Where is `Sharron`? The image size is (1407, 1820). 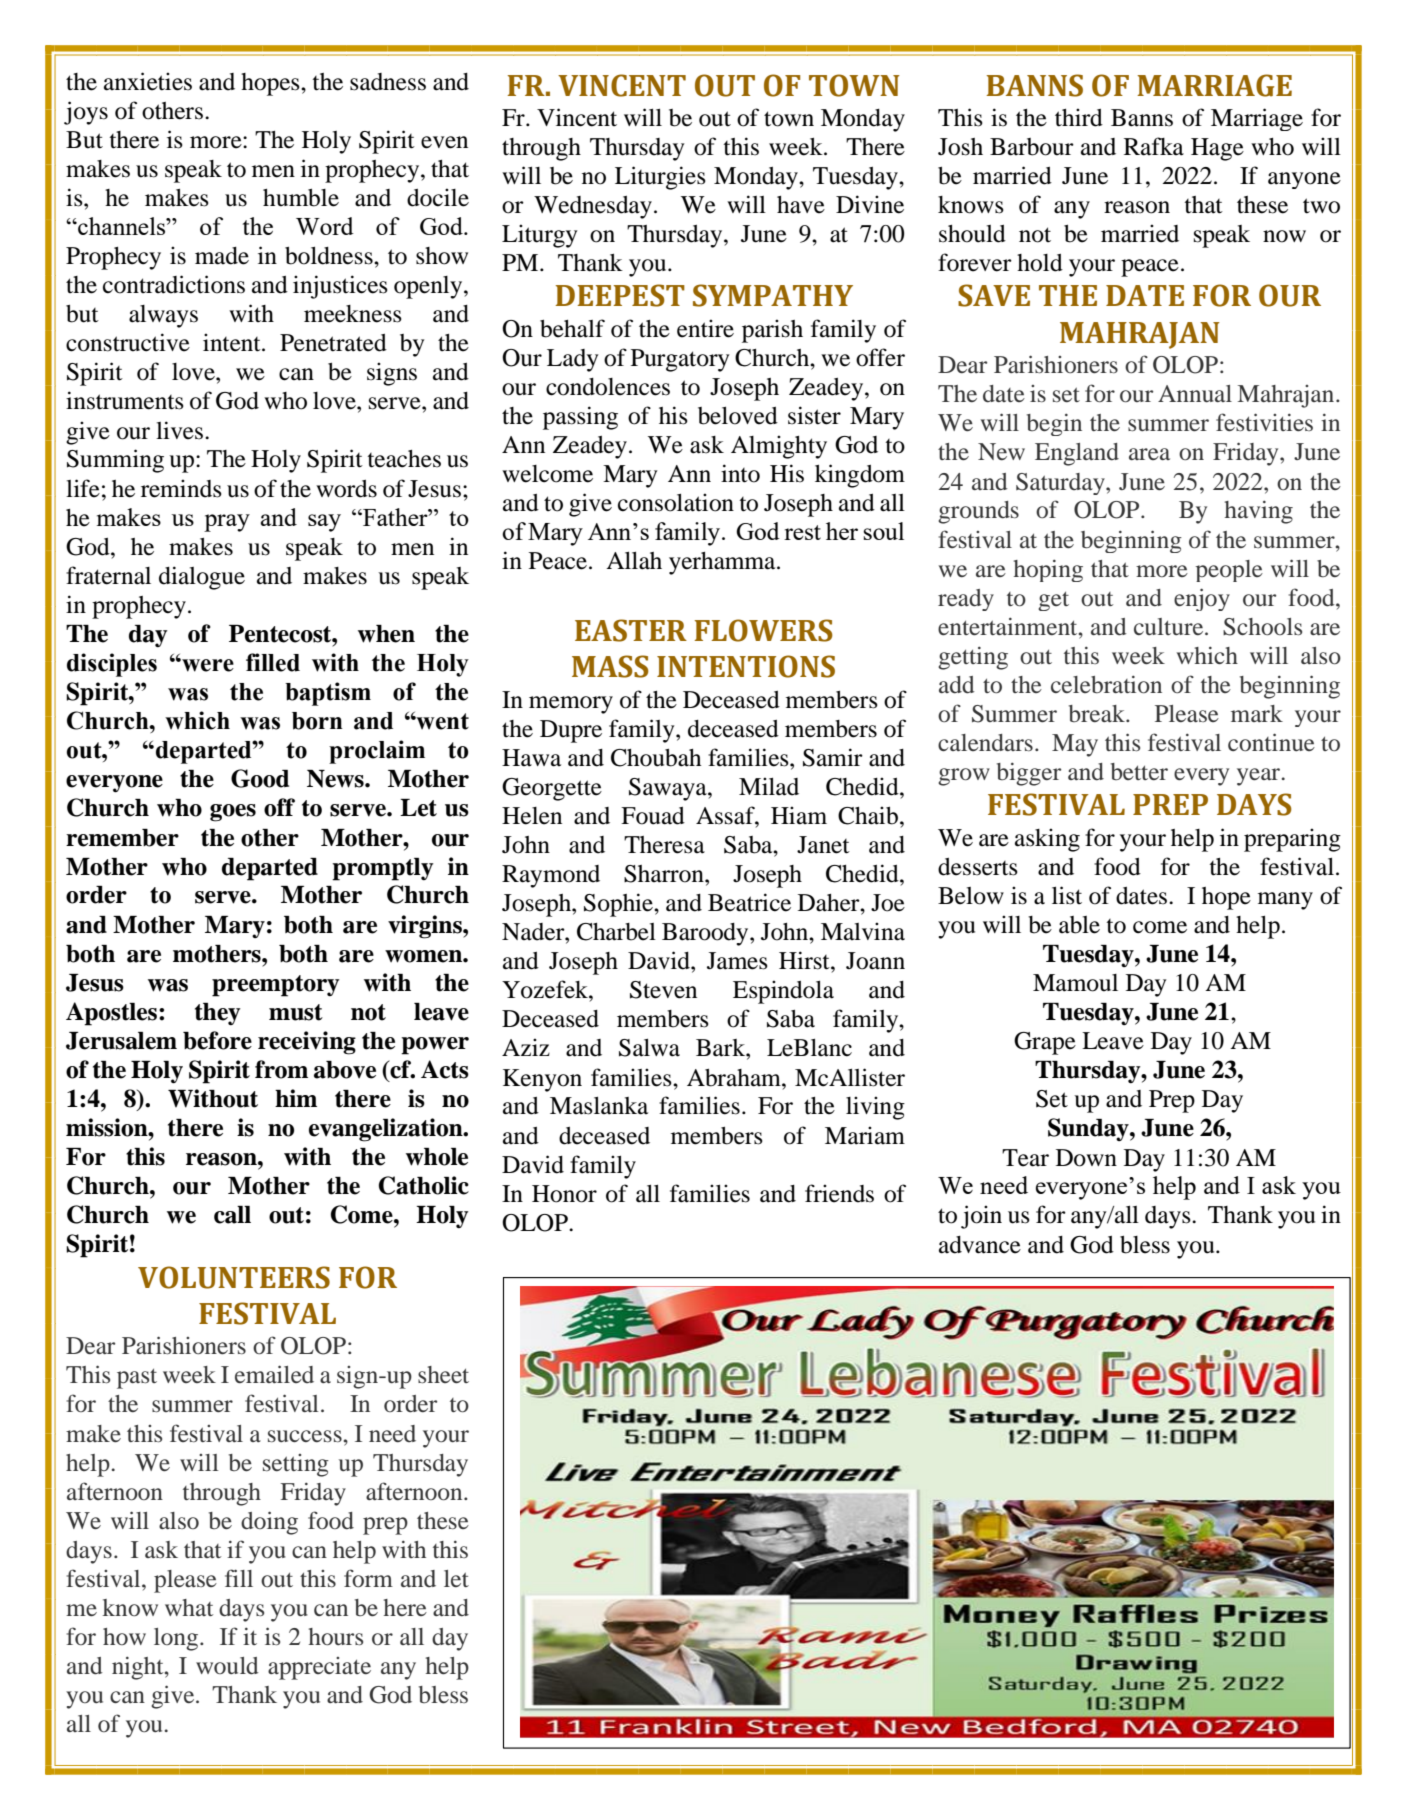
Sharron is located at coordinates (665, 874).
